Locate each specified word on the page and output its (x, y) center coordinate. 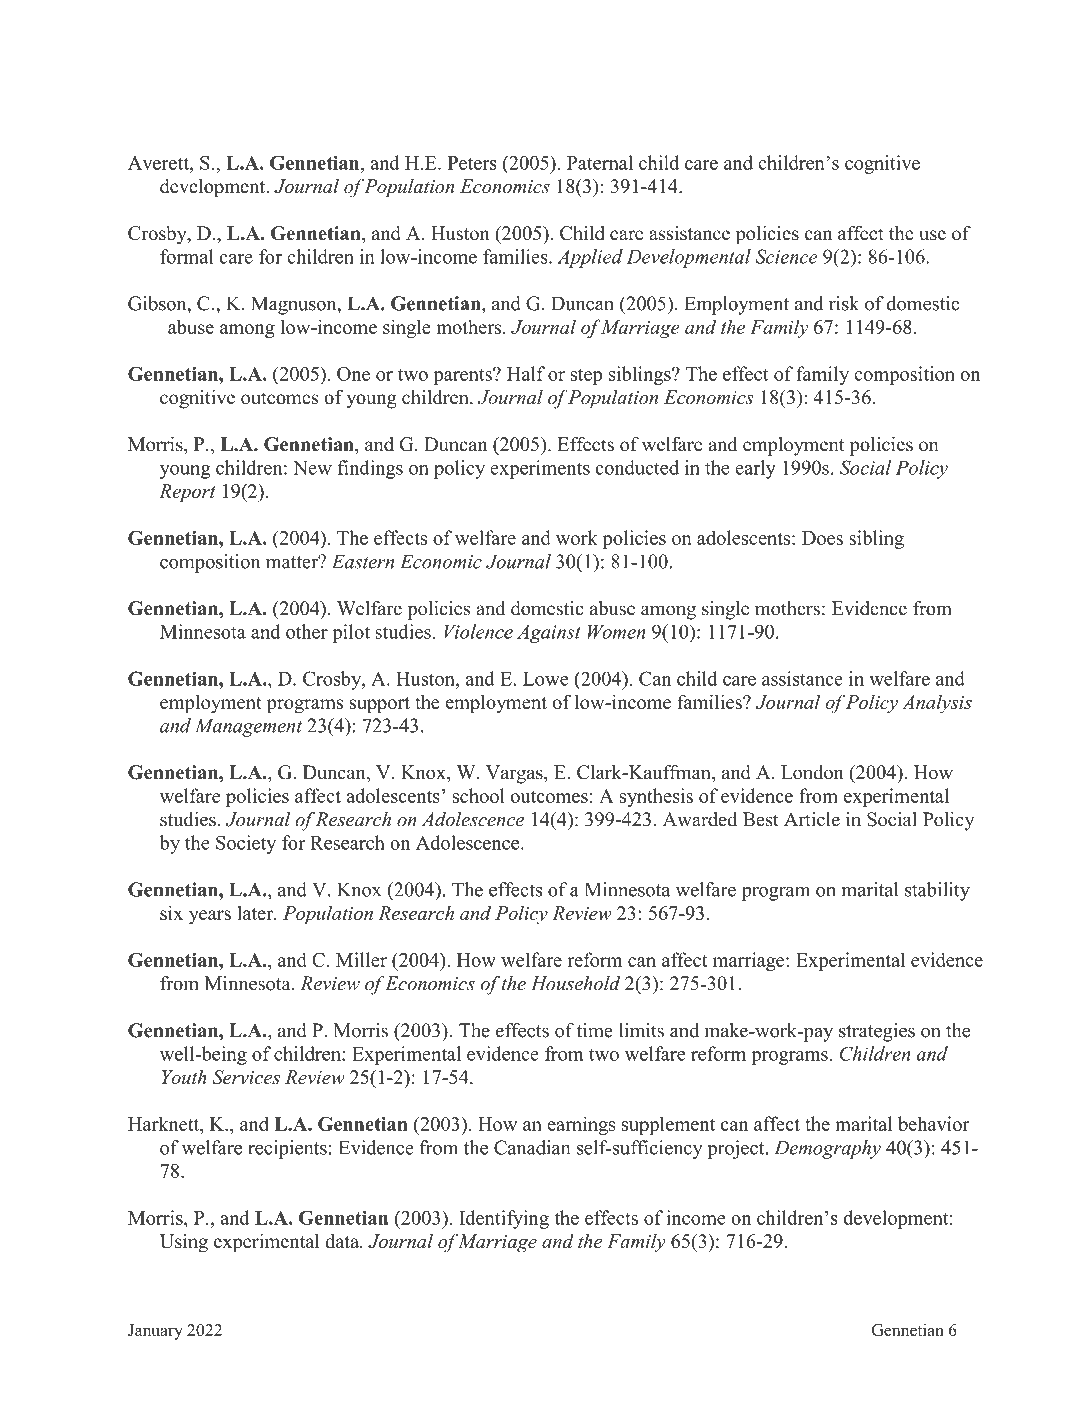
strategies (877, 1032)
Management (248, 727)
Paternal (600, 162)
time (595, 1030)
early (755, 469)
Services (246, 1077)
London (812, 772)
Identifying (504, 1219)
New (312, 468)
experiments (540, 469)
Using (184, 1243)
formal (187, 256)
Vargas (515, 774)
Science (786, 256)
